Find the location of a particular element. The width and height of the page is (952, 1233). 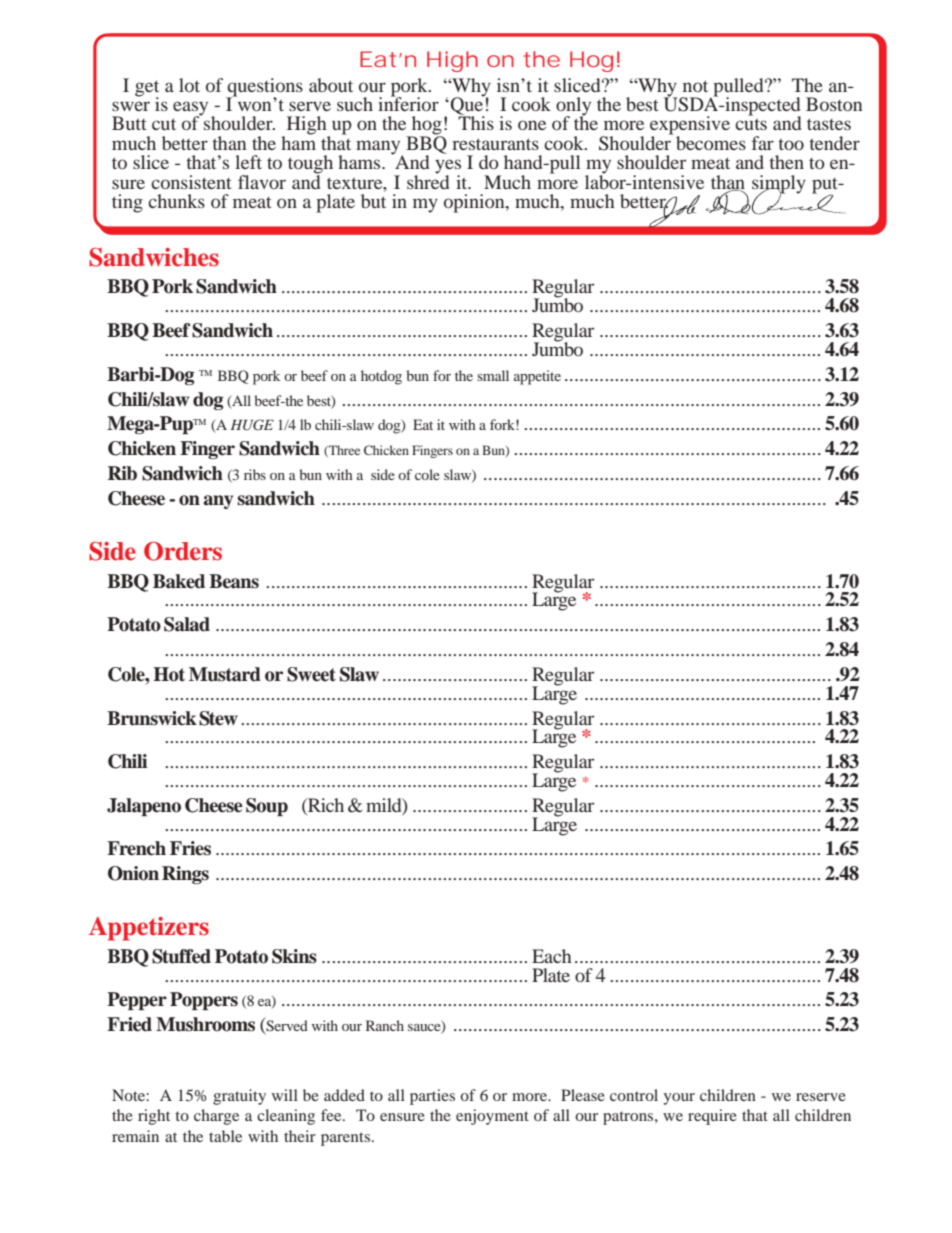

enjoyment is located at coordinates (492, 1117).
